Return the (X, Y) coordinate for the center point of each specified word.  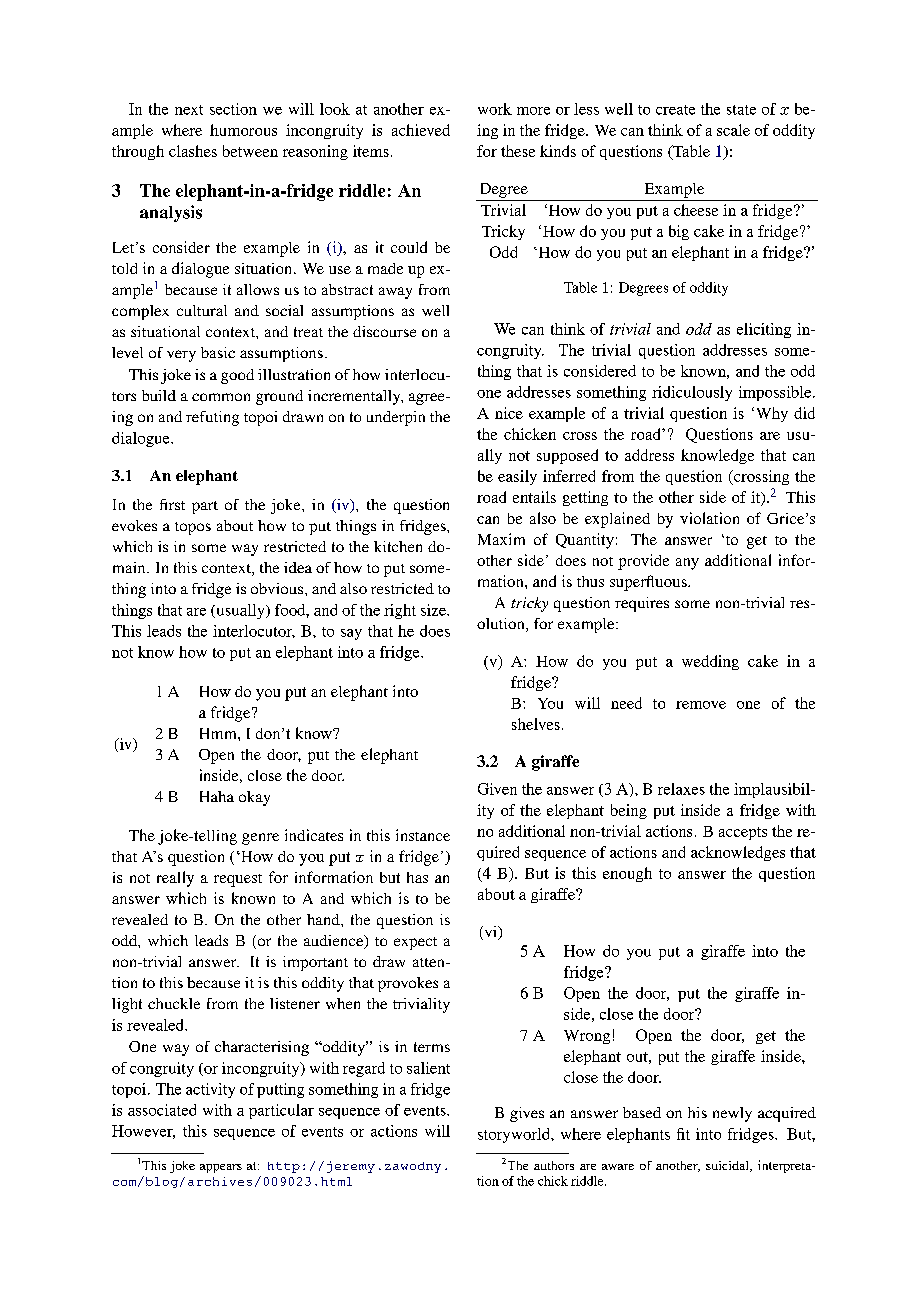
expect (415, 943)
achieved (421, 130)
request (238, 880)
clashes (193, 151)
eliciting (764, 330)
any (687, 564)
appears (221, 1168)
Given (497, 789)
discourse (384, 331)
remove (701, 705)
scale (733, 130)
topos (193, 528)
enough (627, 874)
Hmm (219, 733)
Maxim (501, 539)
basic (218, 352)
